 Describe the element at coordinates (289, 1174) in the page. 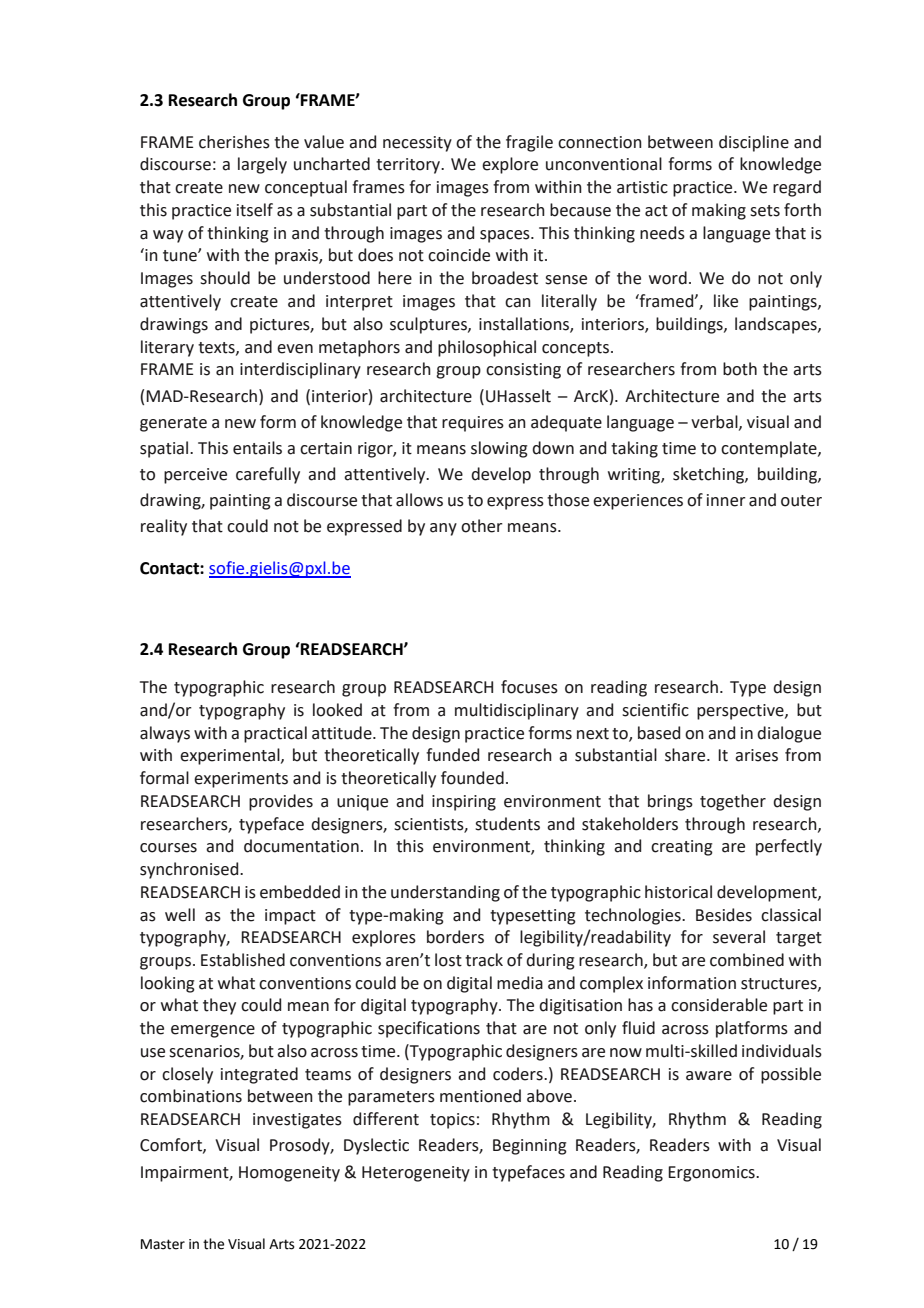

I see `Homogeneity` at that location.
